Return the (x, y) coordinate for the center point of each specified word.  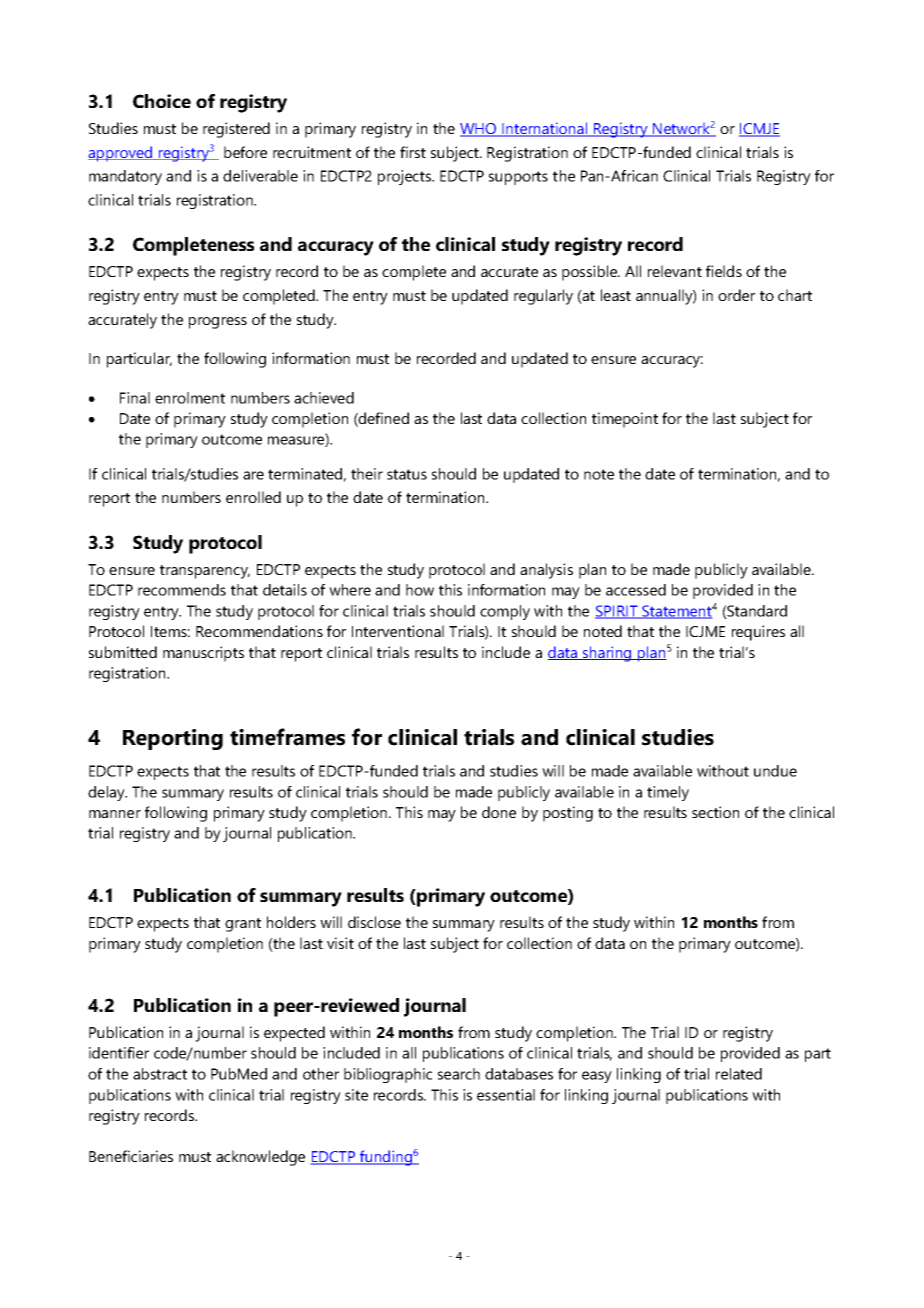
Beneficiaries (131, 1156)
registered (236, 130)
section (715, 812)
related (739, 1074)
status (407, 474)
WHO (479, 130)
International (544, 129)
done (499, 812)
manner (115, 814)
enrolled (253, 497)
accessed (636, 590)
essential (506, 1095)
